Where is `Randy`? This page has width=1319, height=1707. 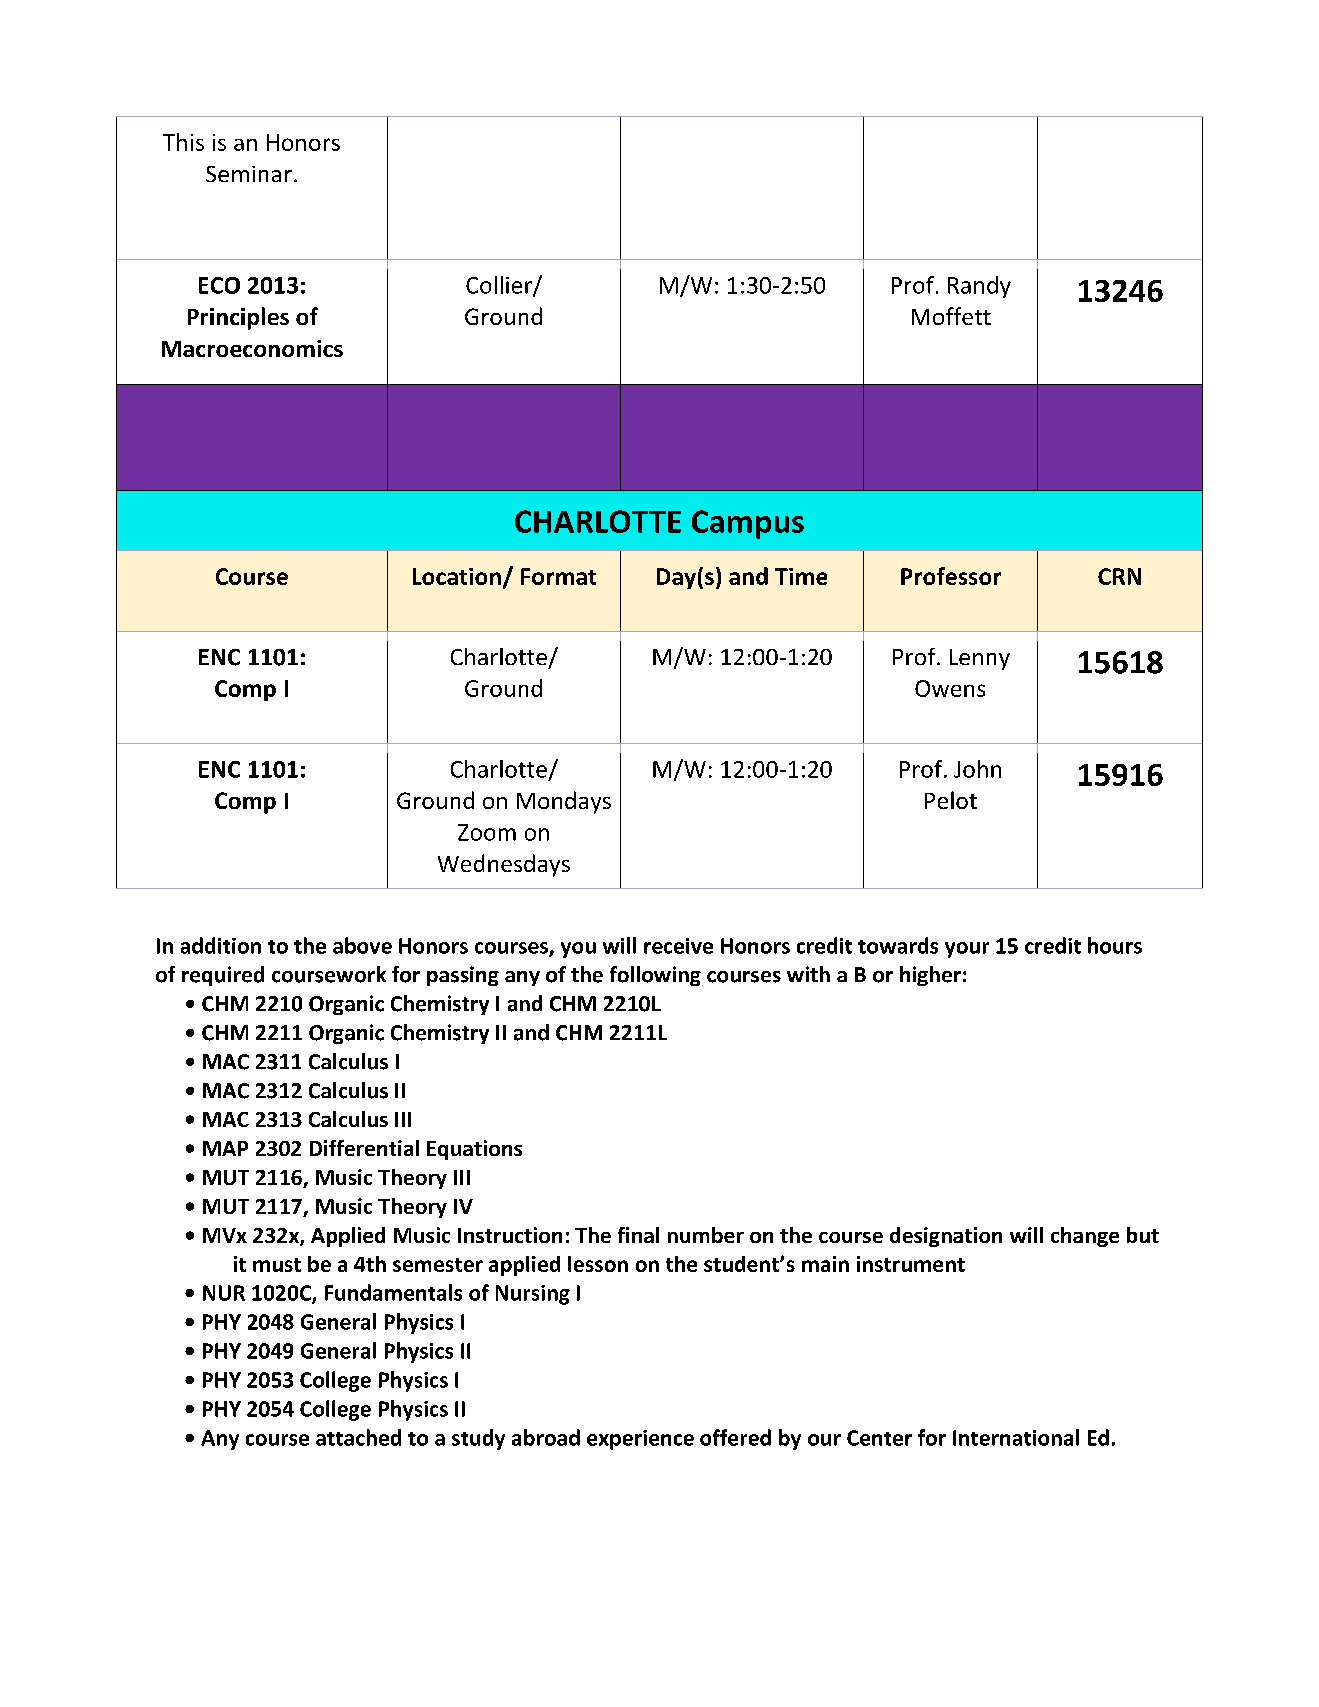 Randy is located at coordinates (979, 287).
